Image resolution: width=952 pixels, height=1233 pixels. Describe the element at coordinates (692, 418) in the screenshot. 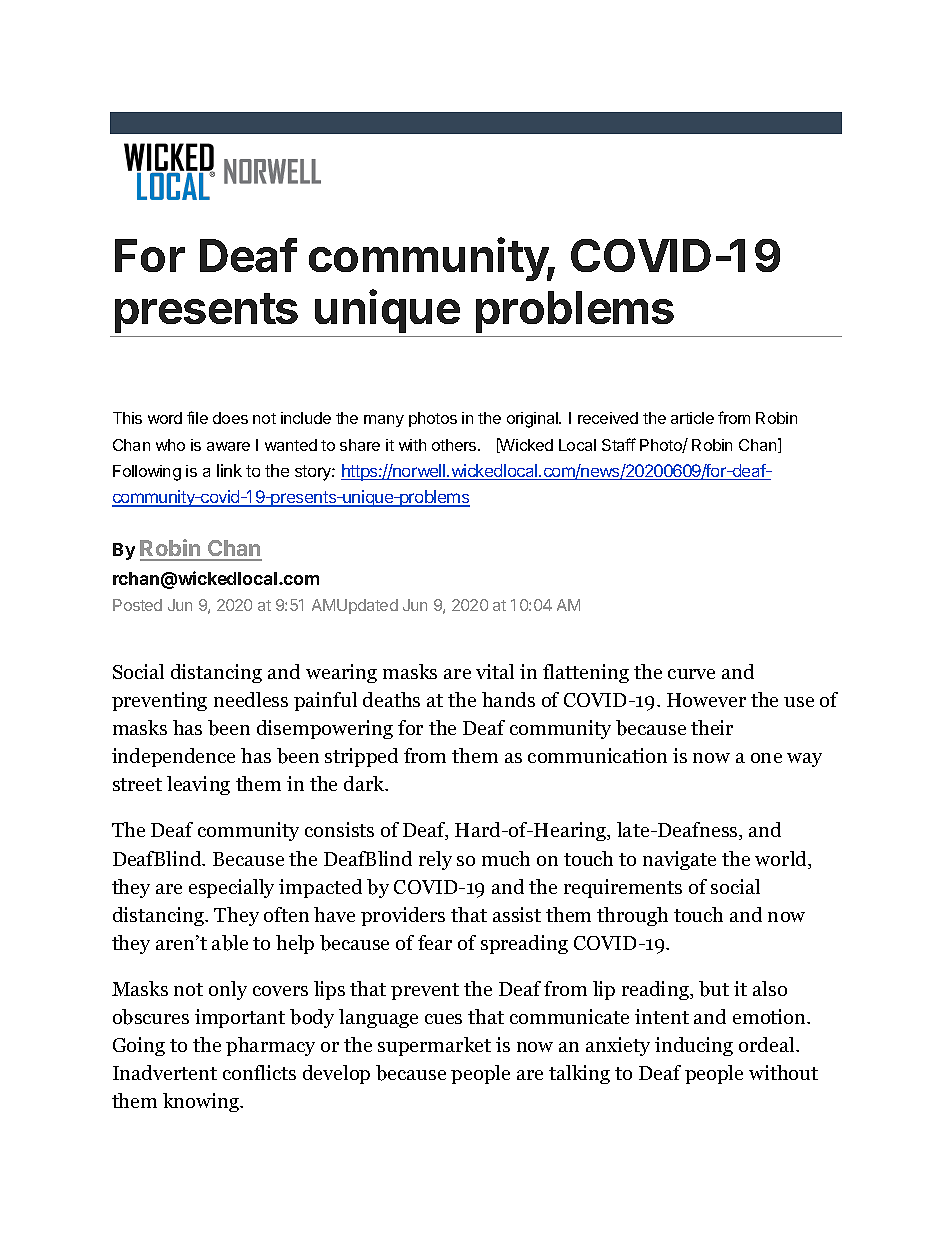

I see `article` at that location.
